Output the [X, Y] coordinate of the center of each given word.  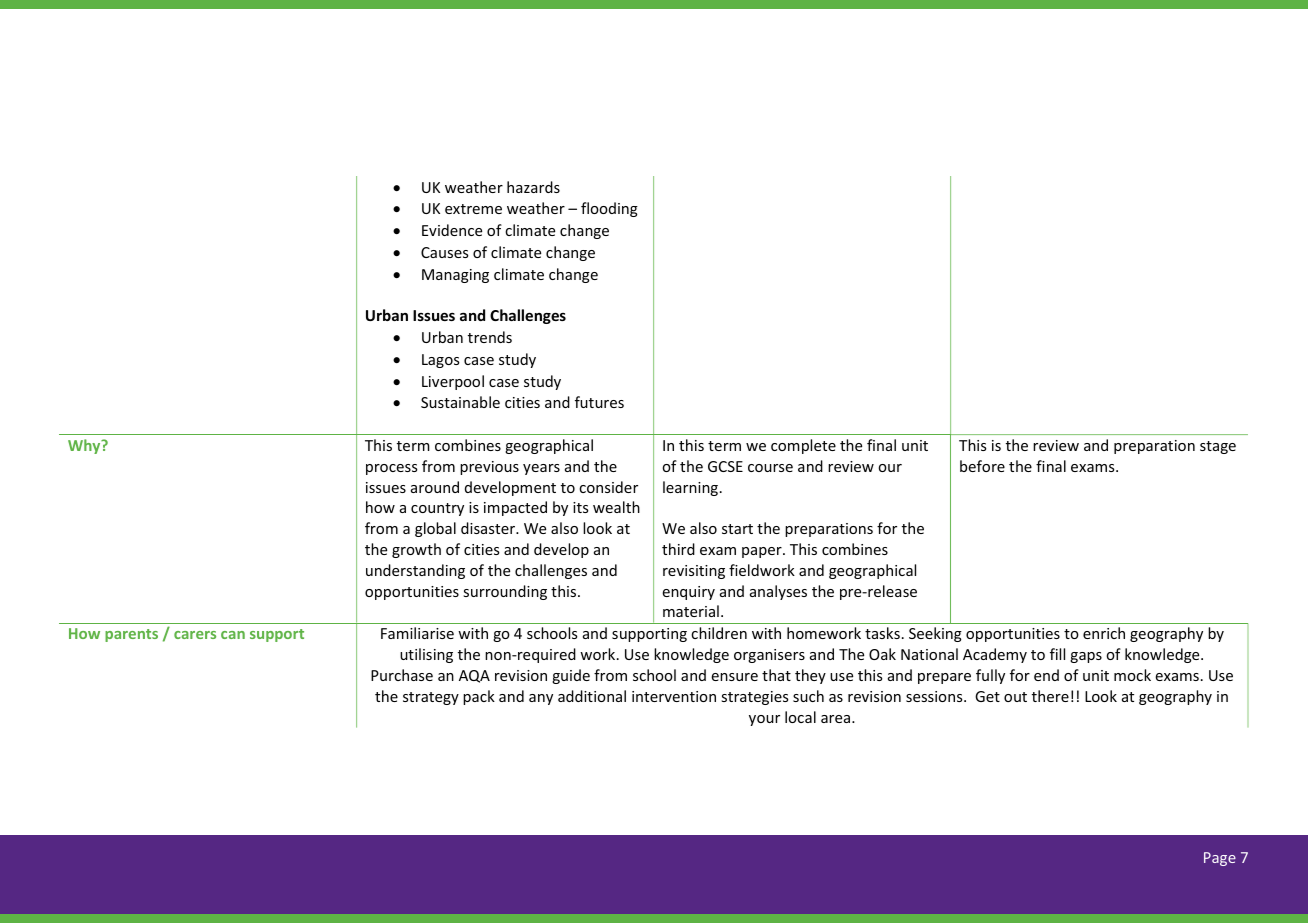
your [764, 720]
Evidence [452, 230]
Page [1220, 859]
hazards [533, 187]
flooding [609, 209]
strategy [431, 698]
